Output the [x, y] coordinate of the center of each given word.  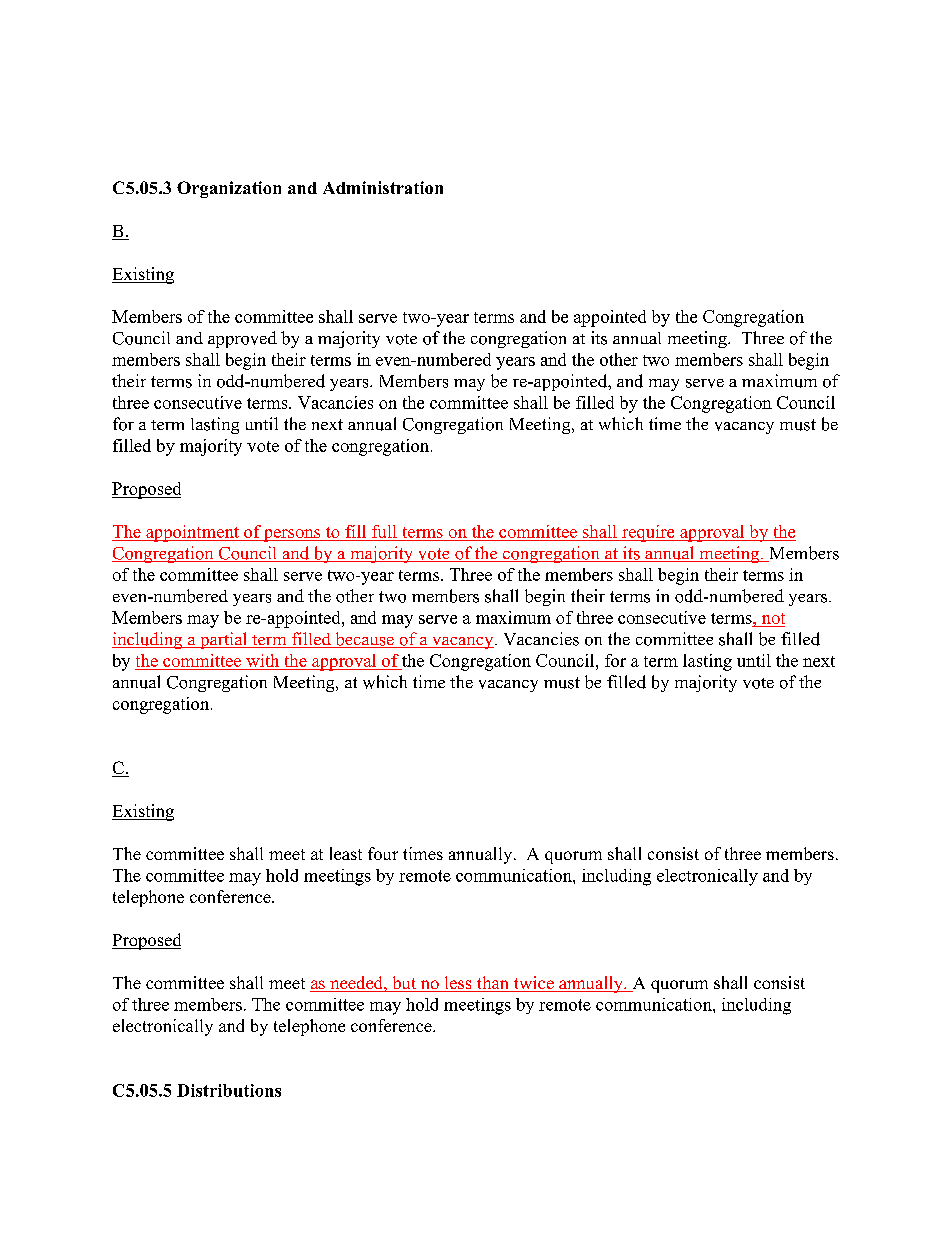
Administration [383, 187]
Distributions [229, 1090]
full [384, 531]
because [364, 640]
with [262, 660]
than [492, 984]
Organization [229, 189]
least [346, 853]
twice [533, 984]
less [458, 984]
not [773, 618]
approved [242, 339]
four [383, 853]
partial [224, 640]
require [648, 533]
